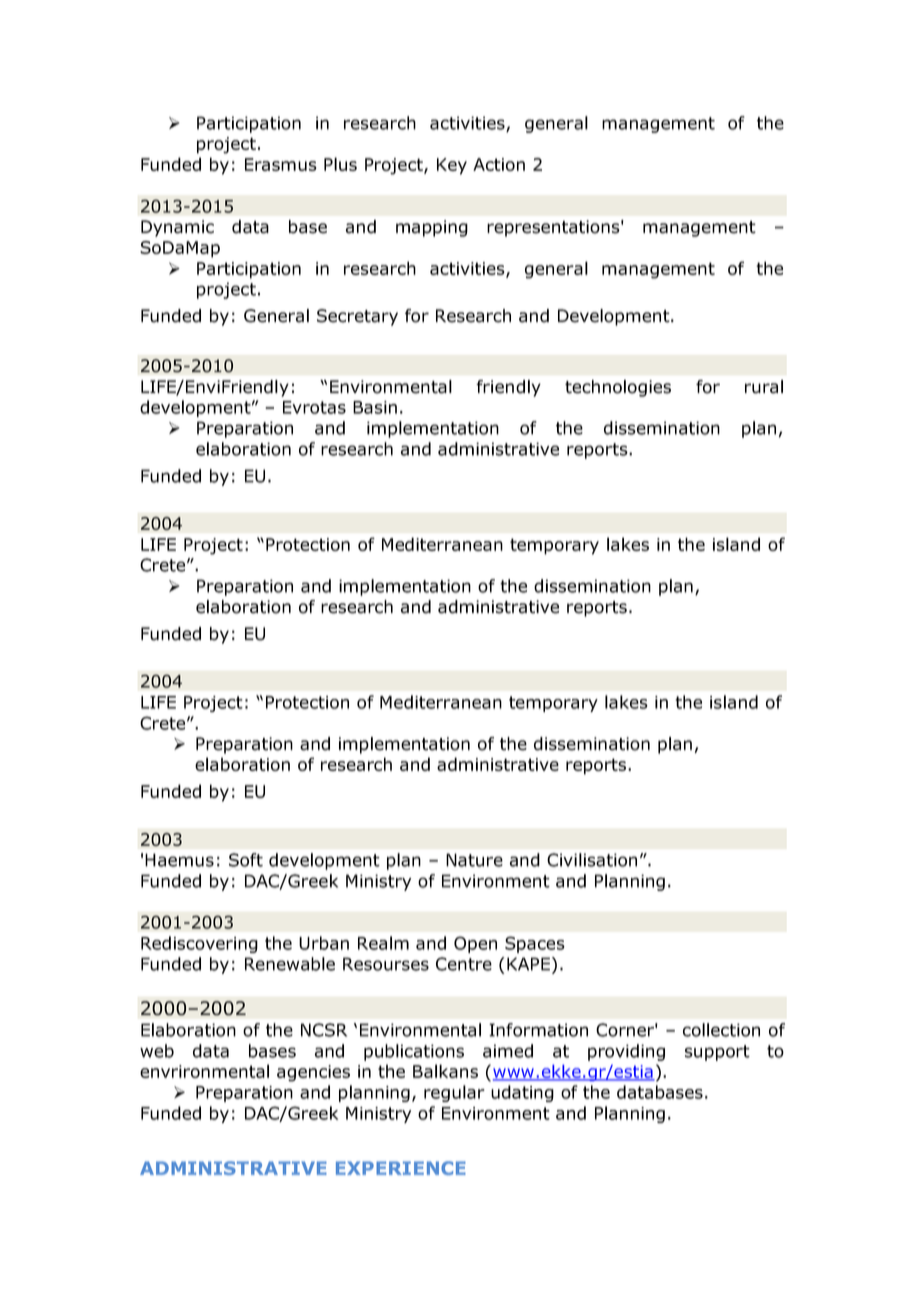 This document has height=1308, width=924. What do you see at coordinates (592, 860) in the document?
I see `Civilisation` at bounding box center [592, 860].
